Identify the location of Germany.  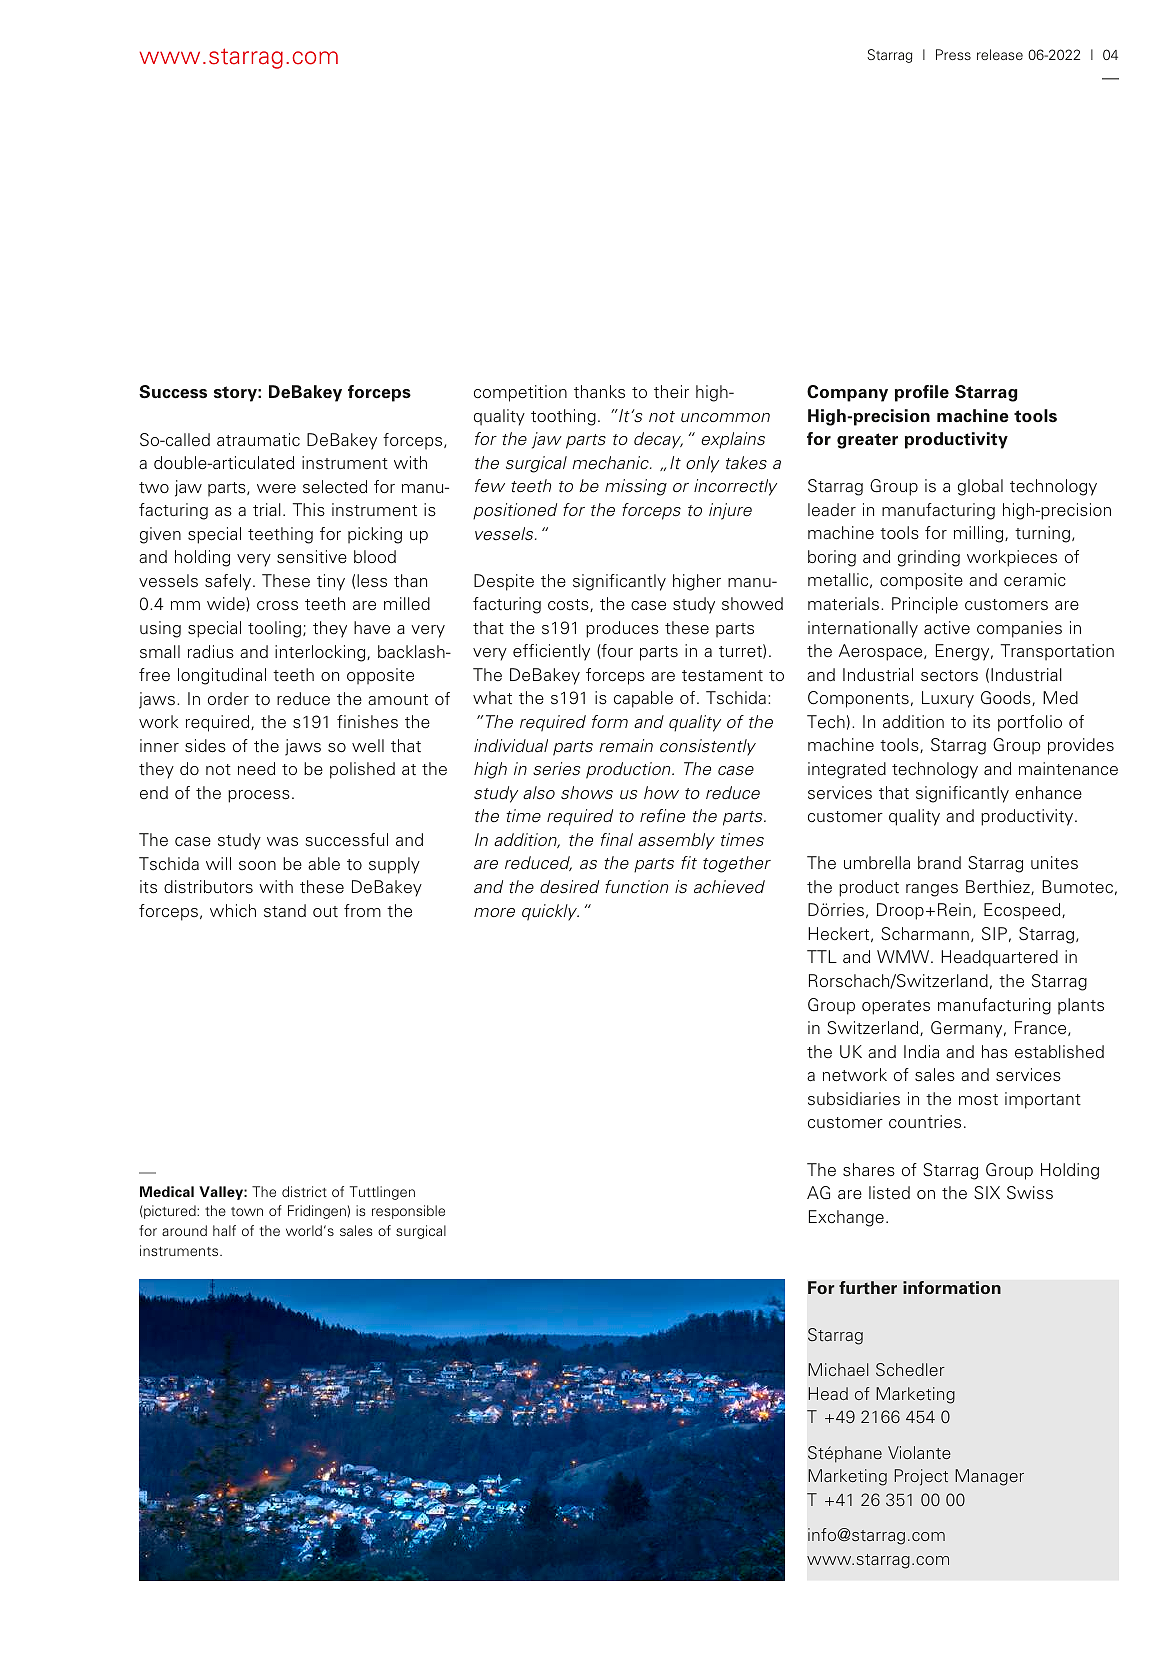
(968, 1029).
